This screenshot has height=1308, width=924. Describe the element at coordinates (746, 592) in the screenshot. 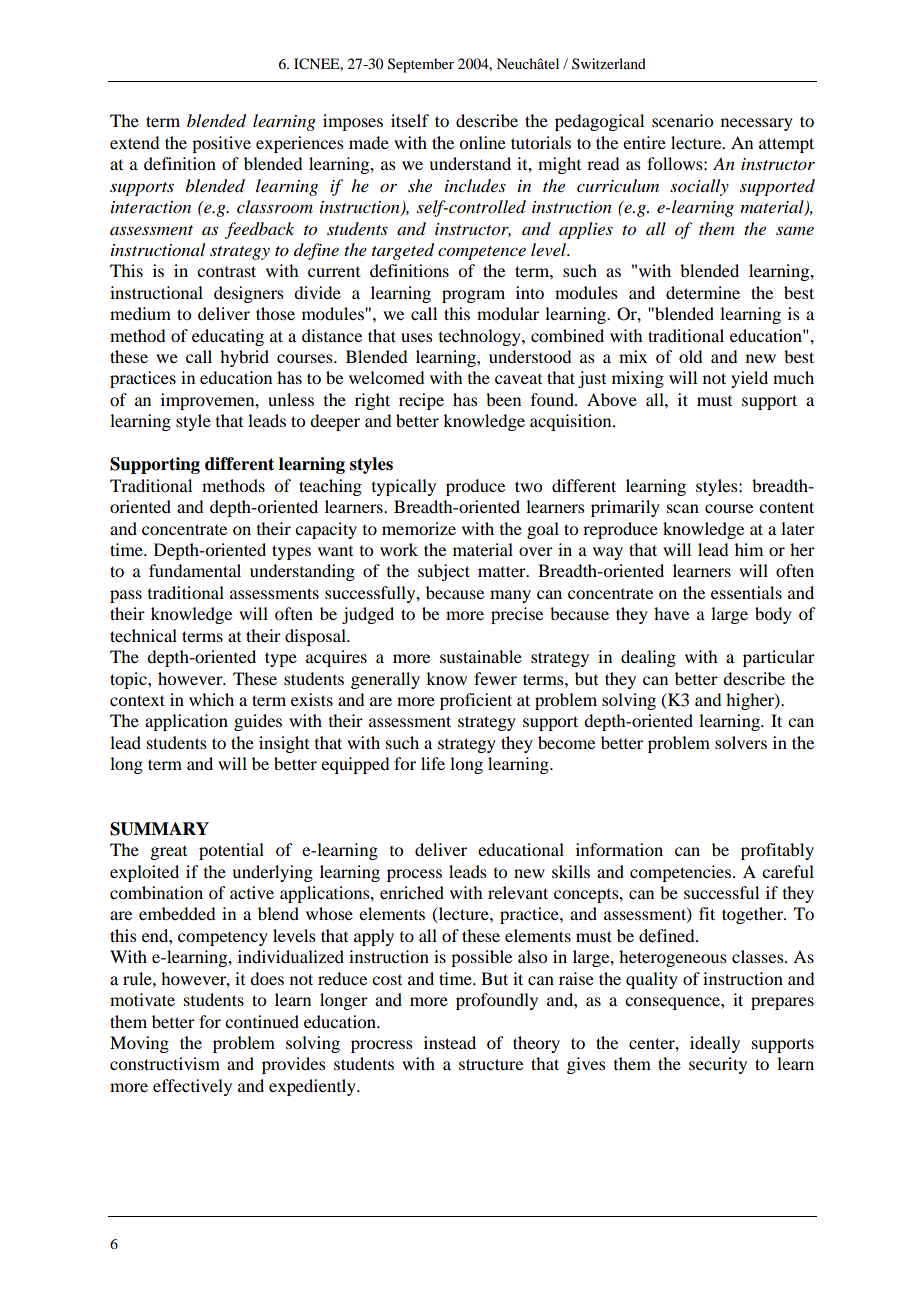

I see `essentials` at that location.
